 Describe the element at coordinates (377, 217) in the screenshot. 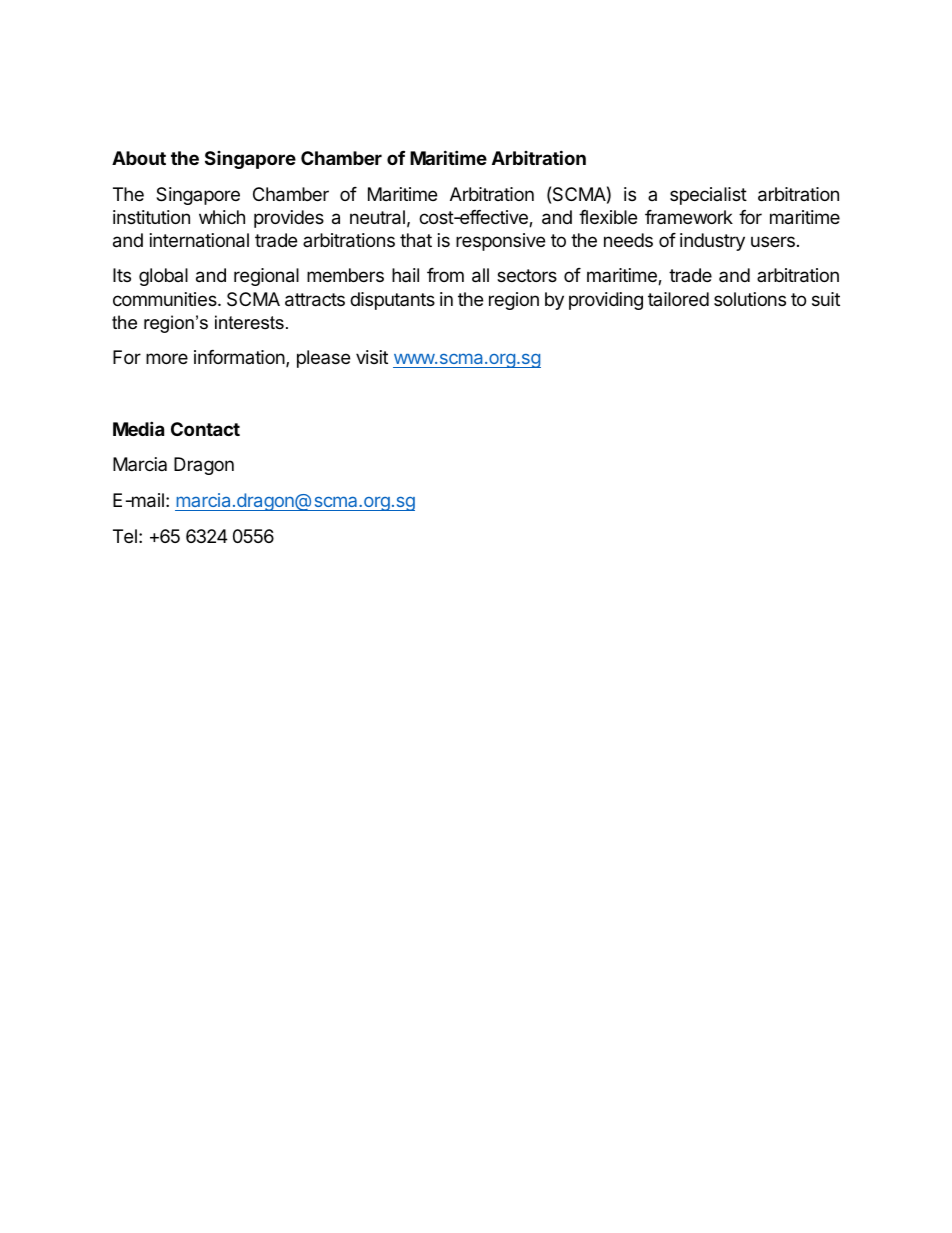

I see `neutral` at that location.
